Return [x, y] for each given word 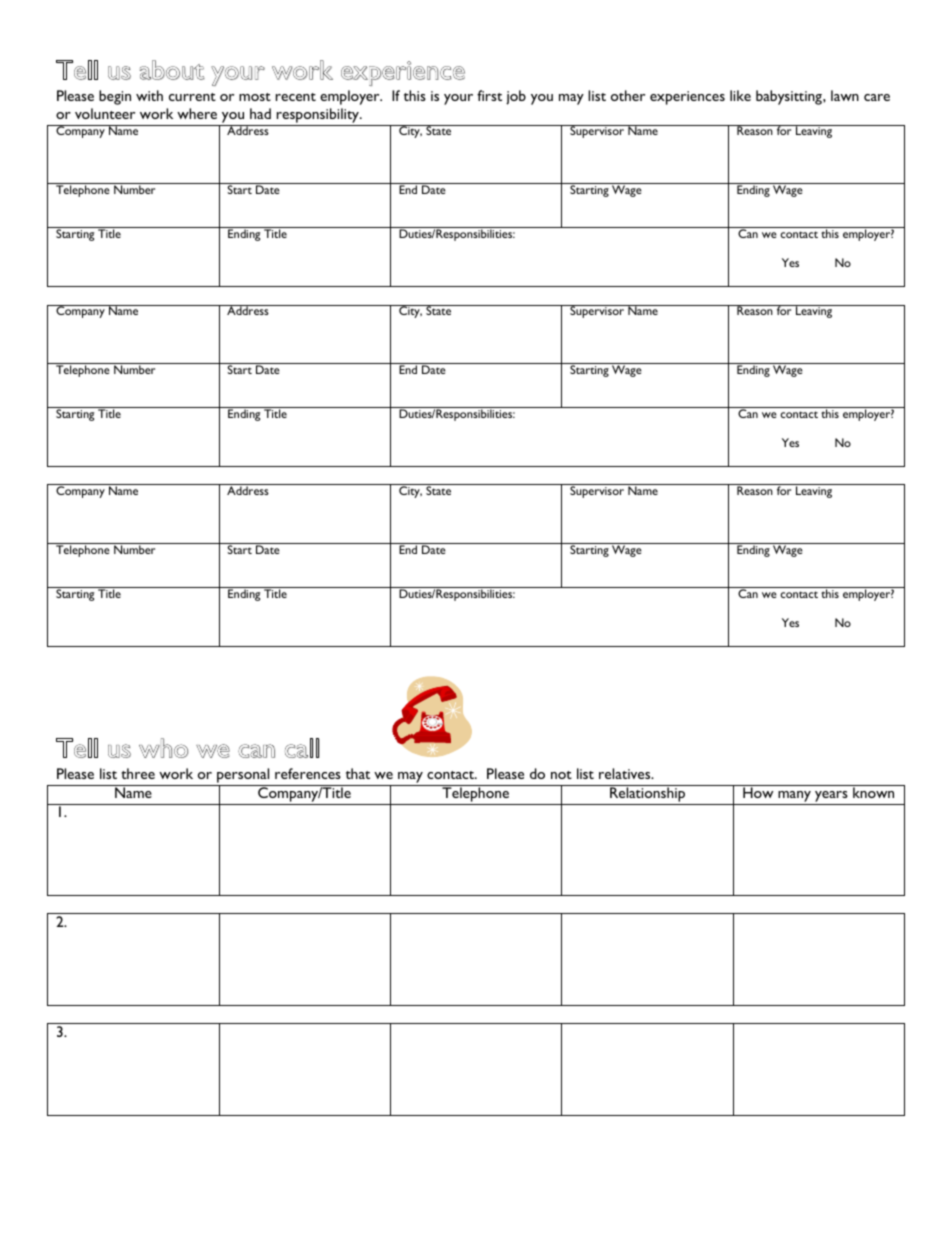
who [163, 748]
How [758, 791]
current [192, 97]
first [489, 95]
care [877, 97]
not [561, 775]
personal [243, 777]
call [302, 748]
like [740, 95]
